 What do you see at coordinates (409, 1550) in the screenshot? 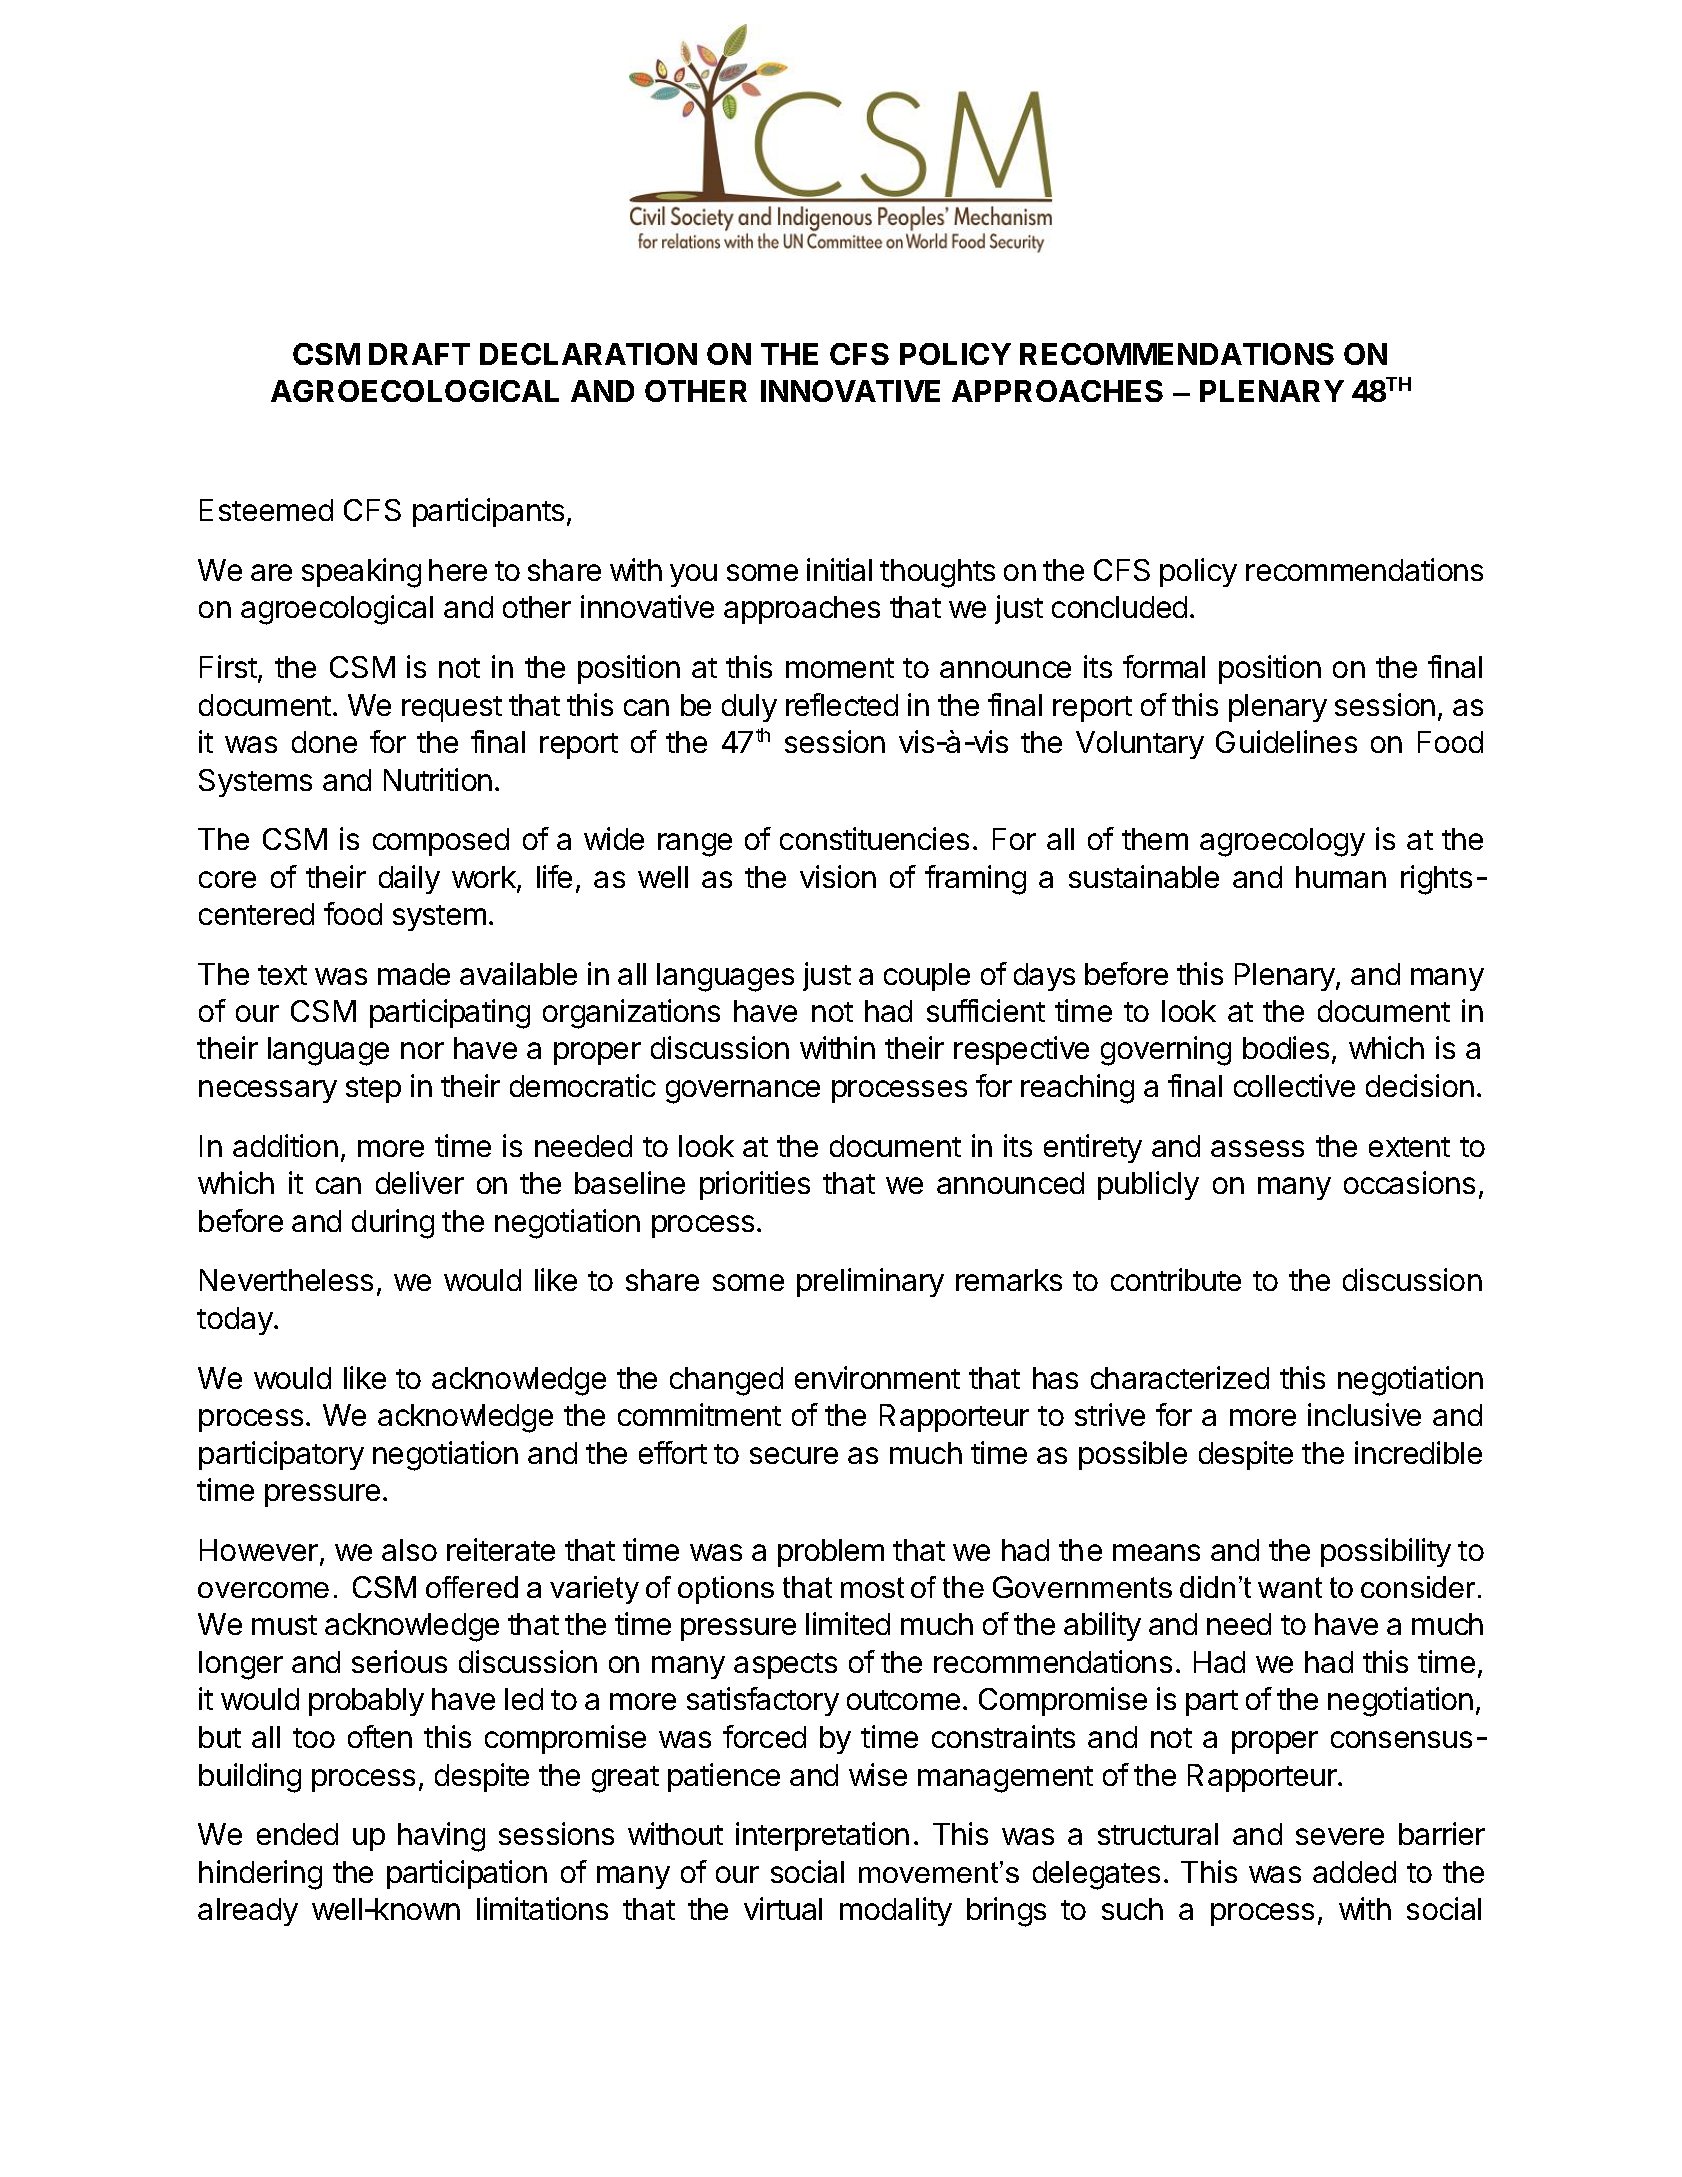
I see `also` at bounding box center [409, 1550].
